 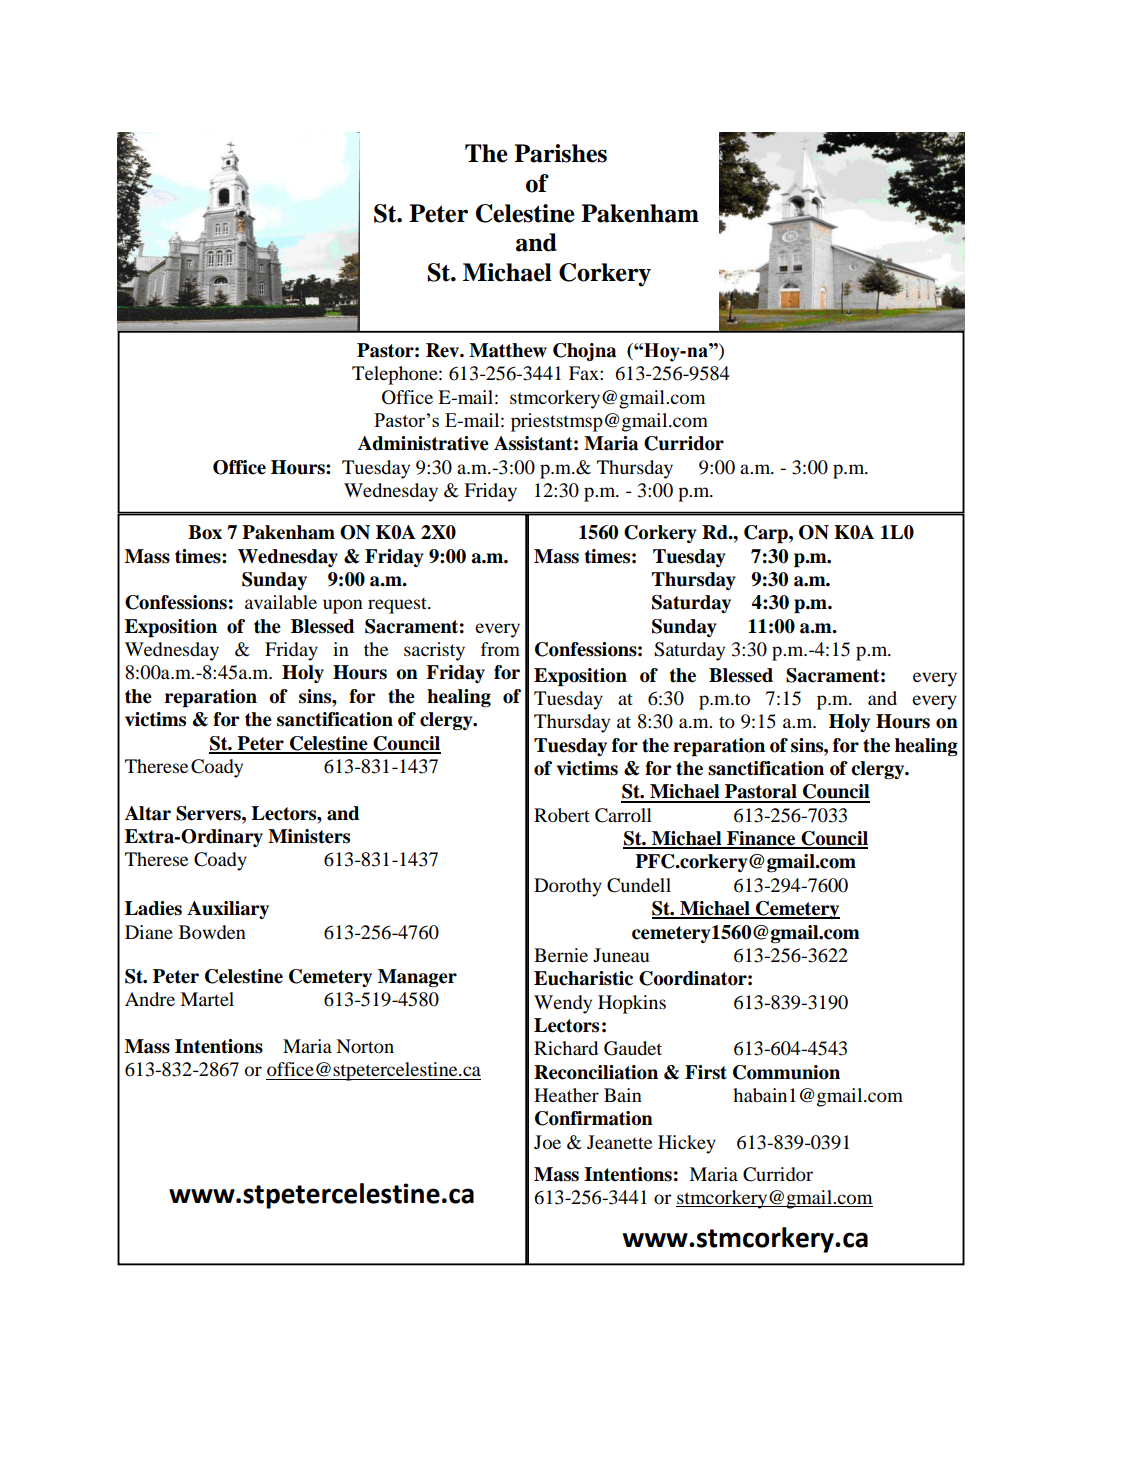 What do you see at coordinates (398, 605) in the screenshot?
I see `request` at bounding box center [398, 605].
